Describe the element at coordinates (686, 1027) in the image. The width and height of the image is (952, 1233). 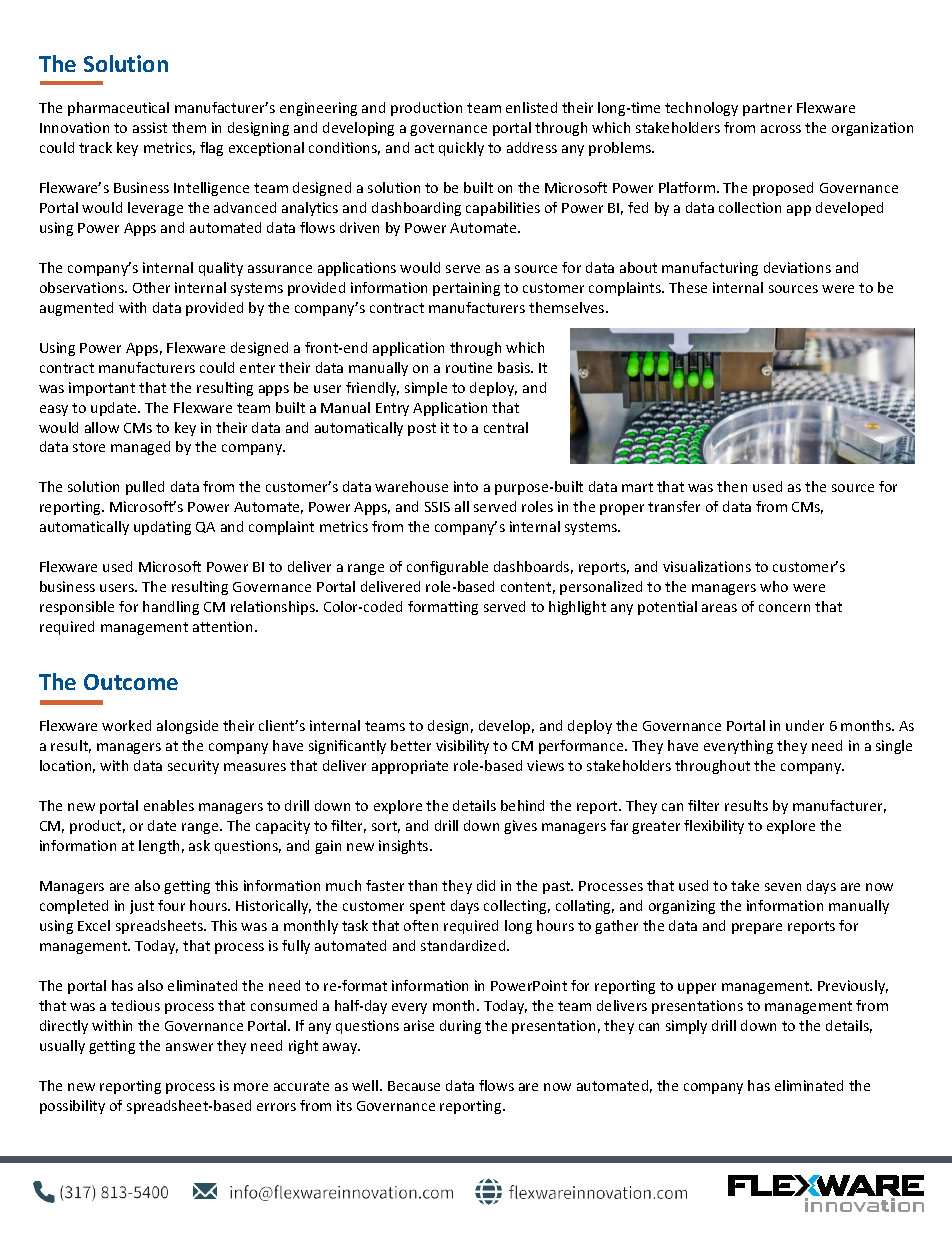
I see `simply` at that location.
